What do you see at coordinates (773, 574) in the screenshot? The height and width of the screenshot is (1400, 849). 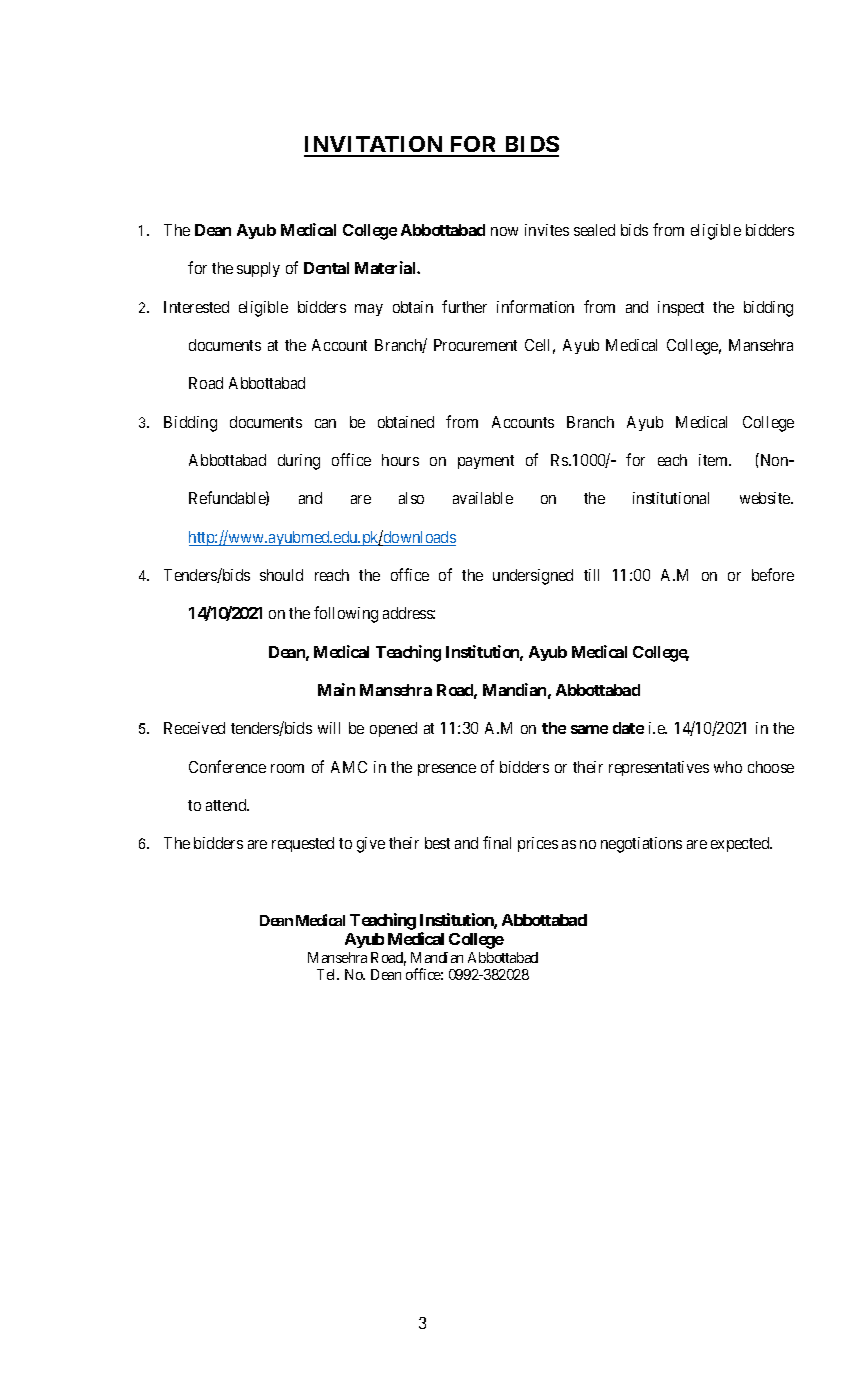 I see `before` at bounding box center [773, 574].
